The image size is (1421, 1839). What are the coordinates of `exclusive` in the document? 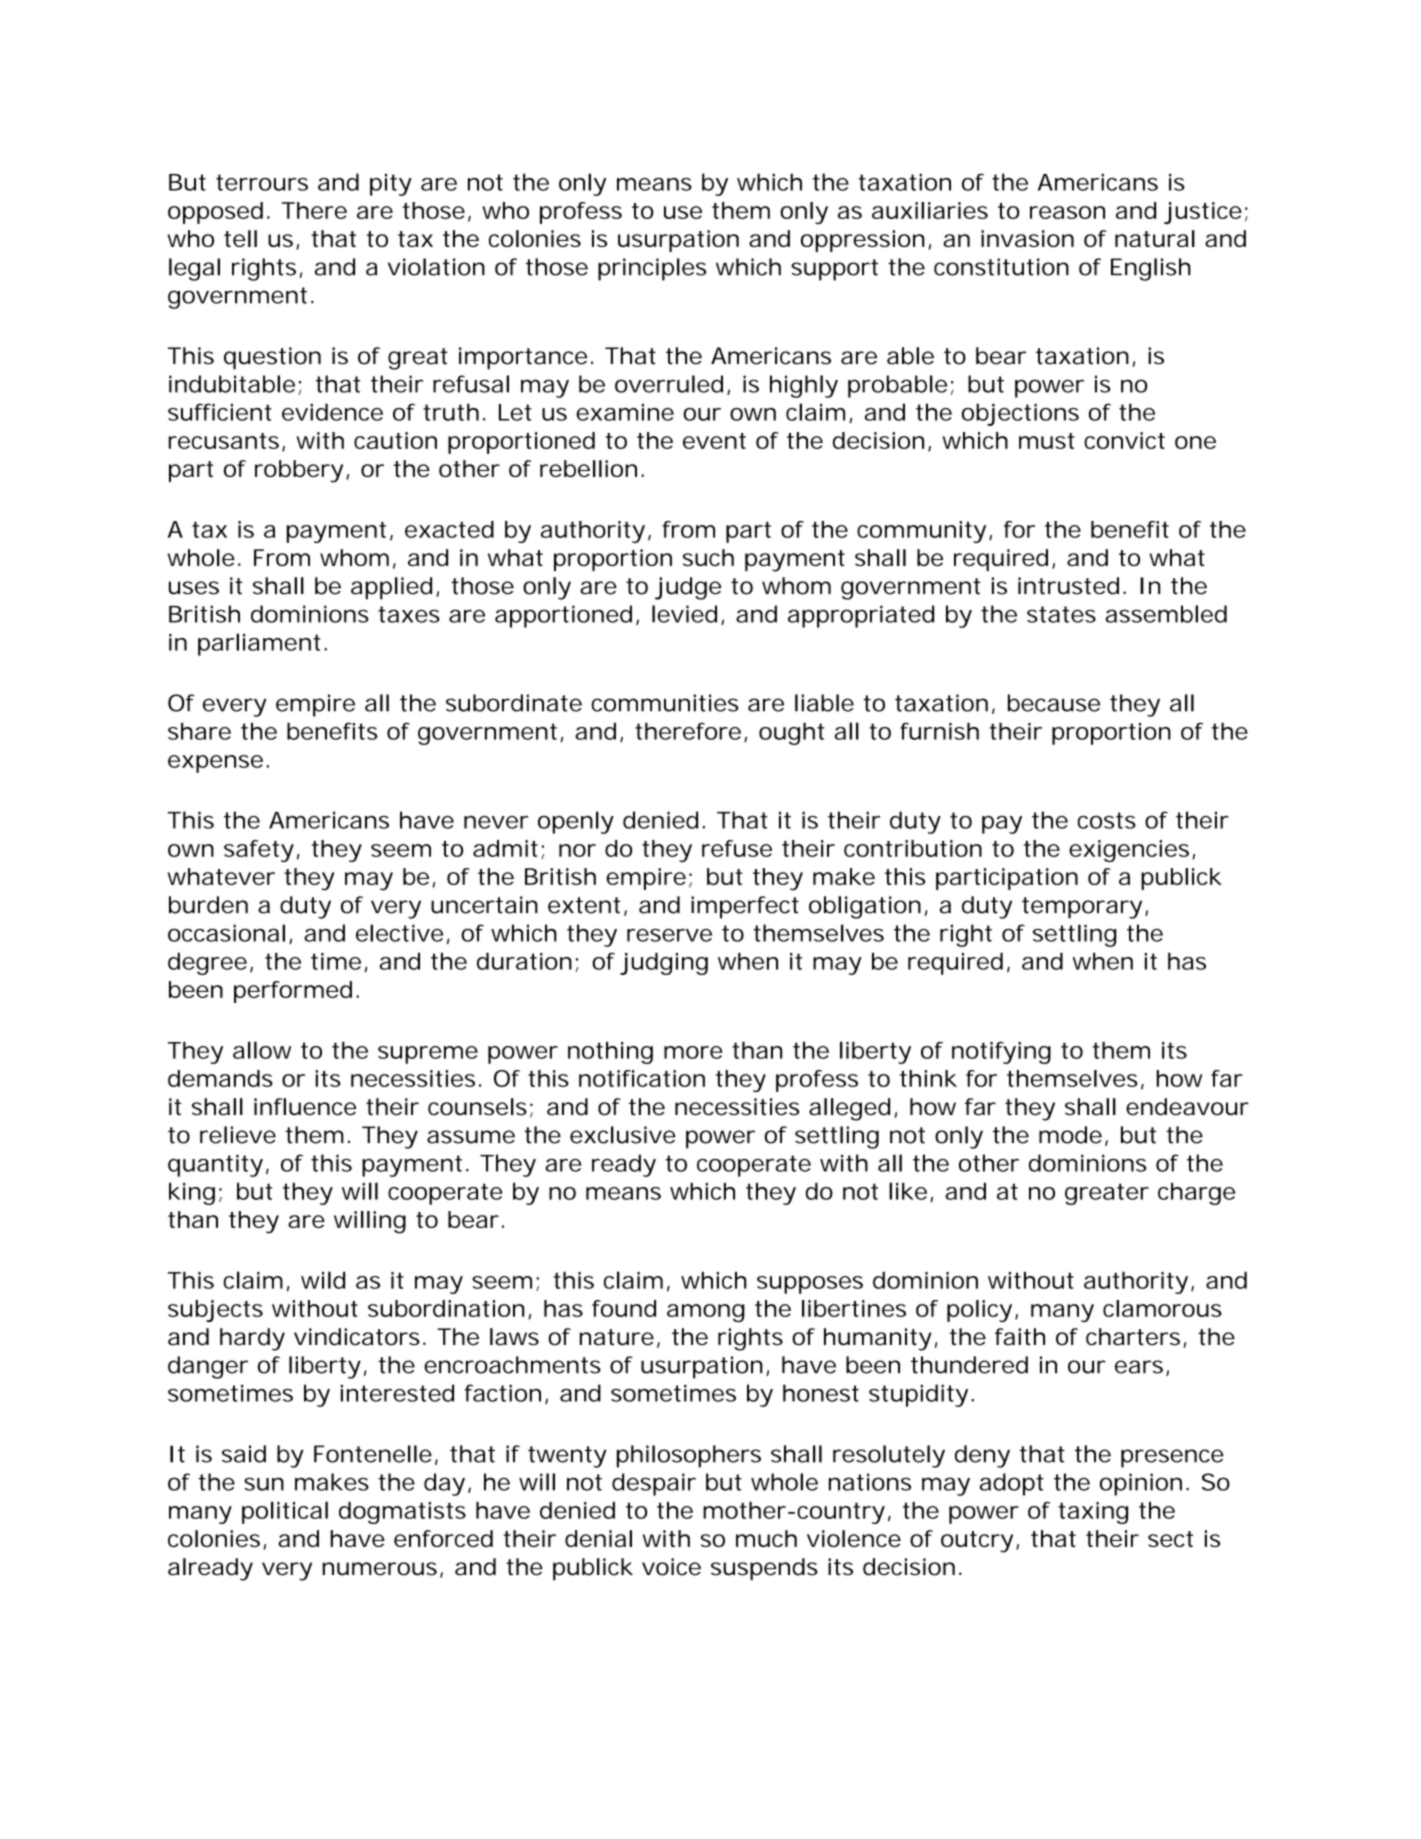 It's located at (623, 1135).
